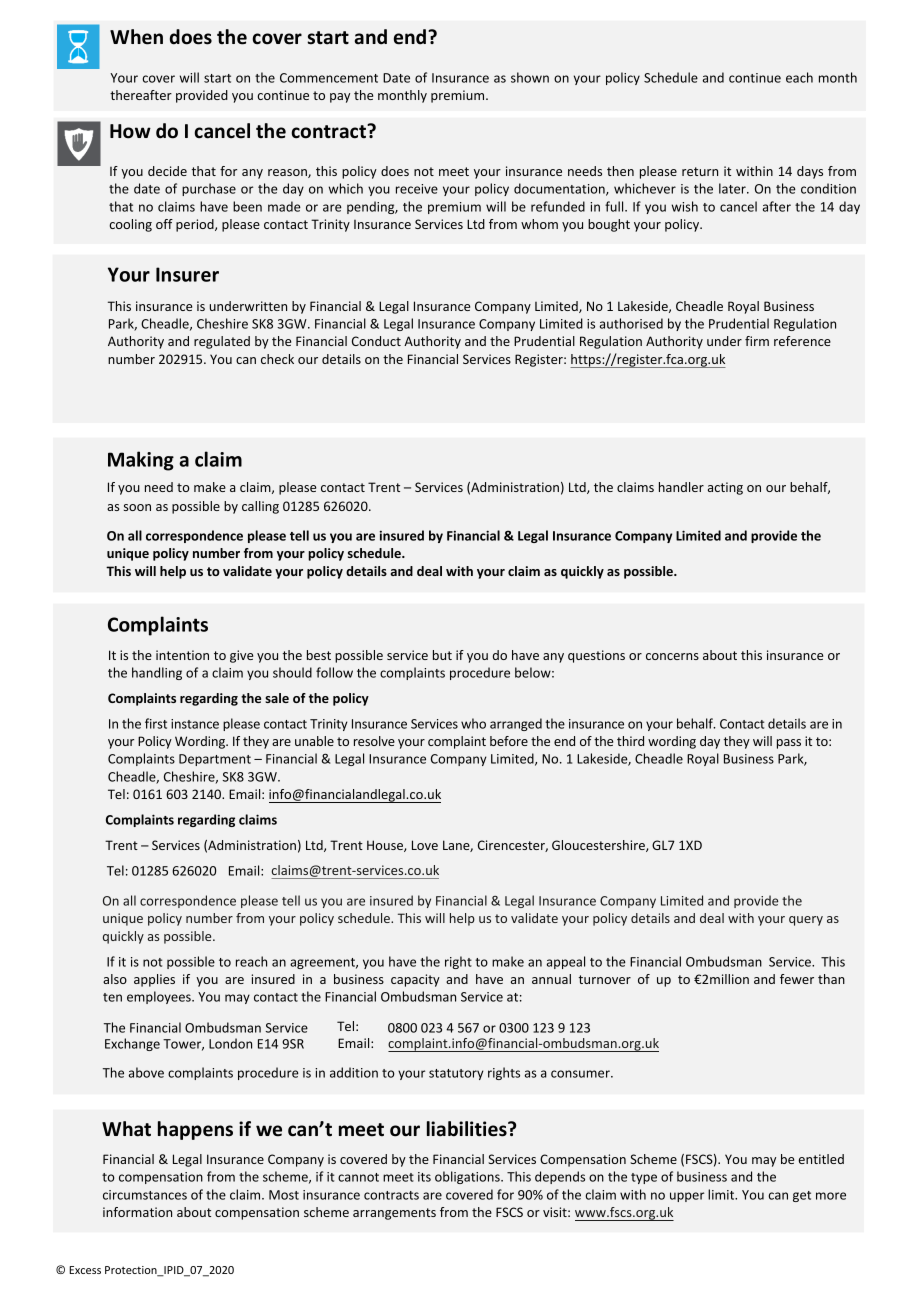 This screenshot has width=924, height=1307. Describe the element at coordinates (530, 77) in the screenshot. I see `shown` at that location.
